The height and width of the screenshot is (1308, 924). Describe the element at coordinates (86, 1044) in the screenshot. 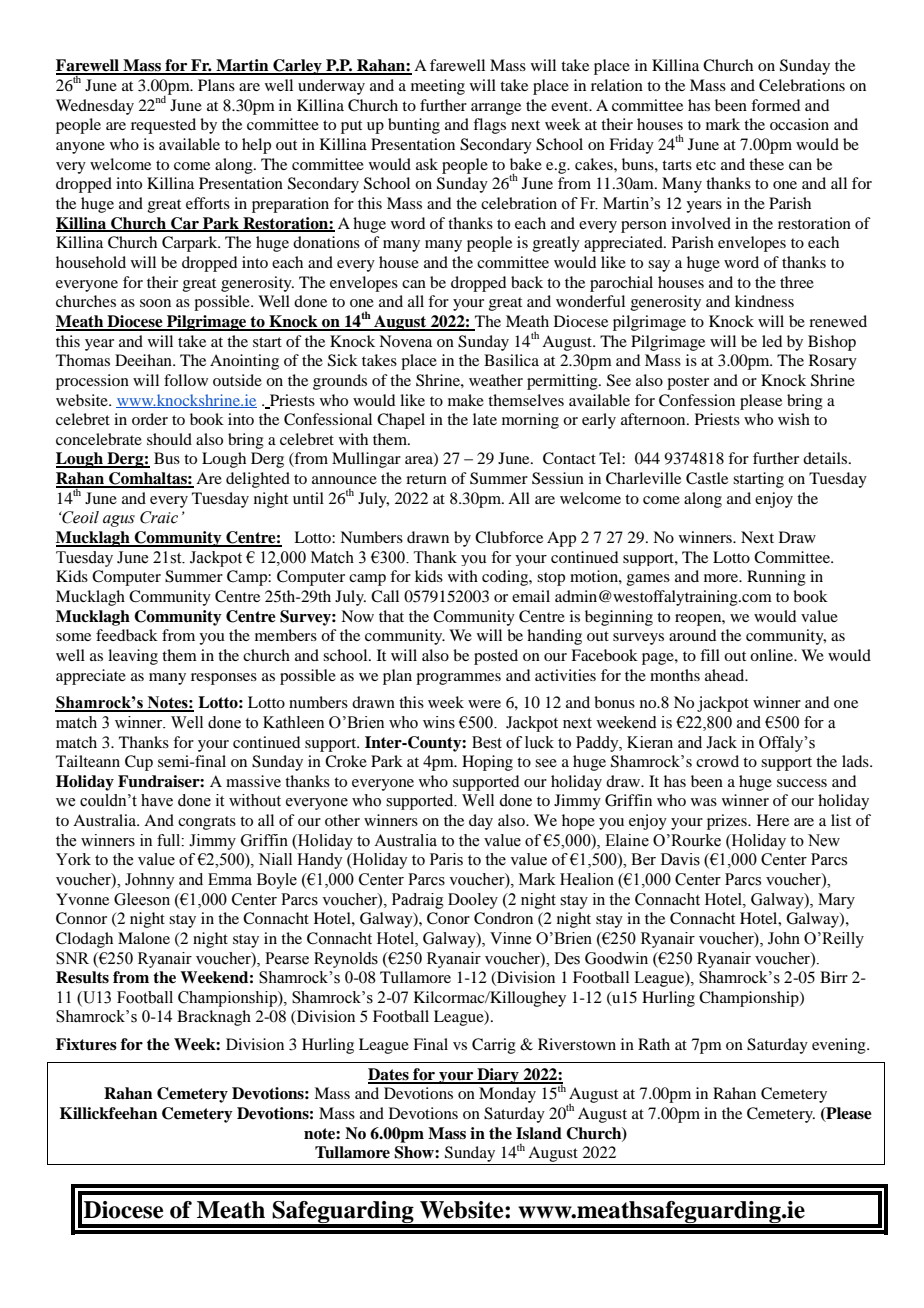

I see `Fixtures` at that location.
